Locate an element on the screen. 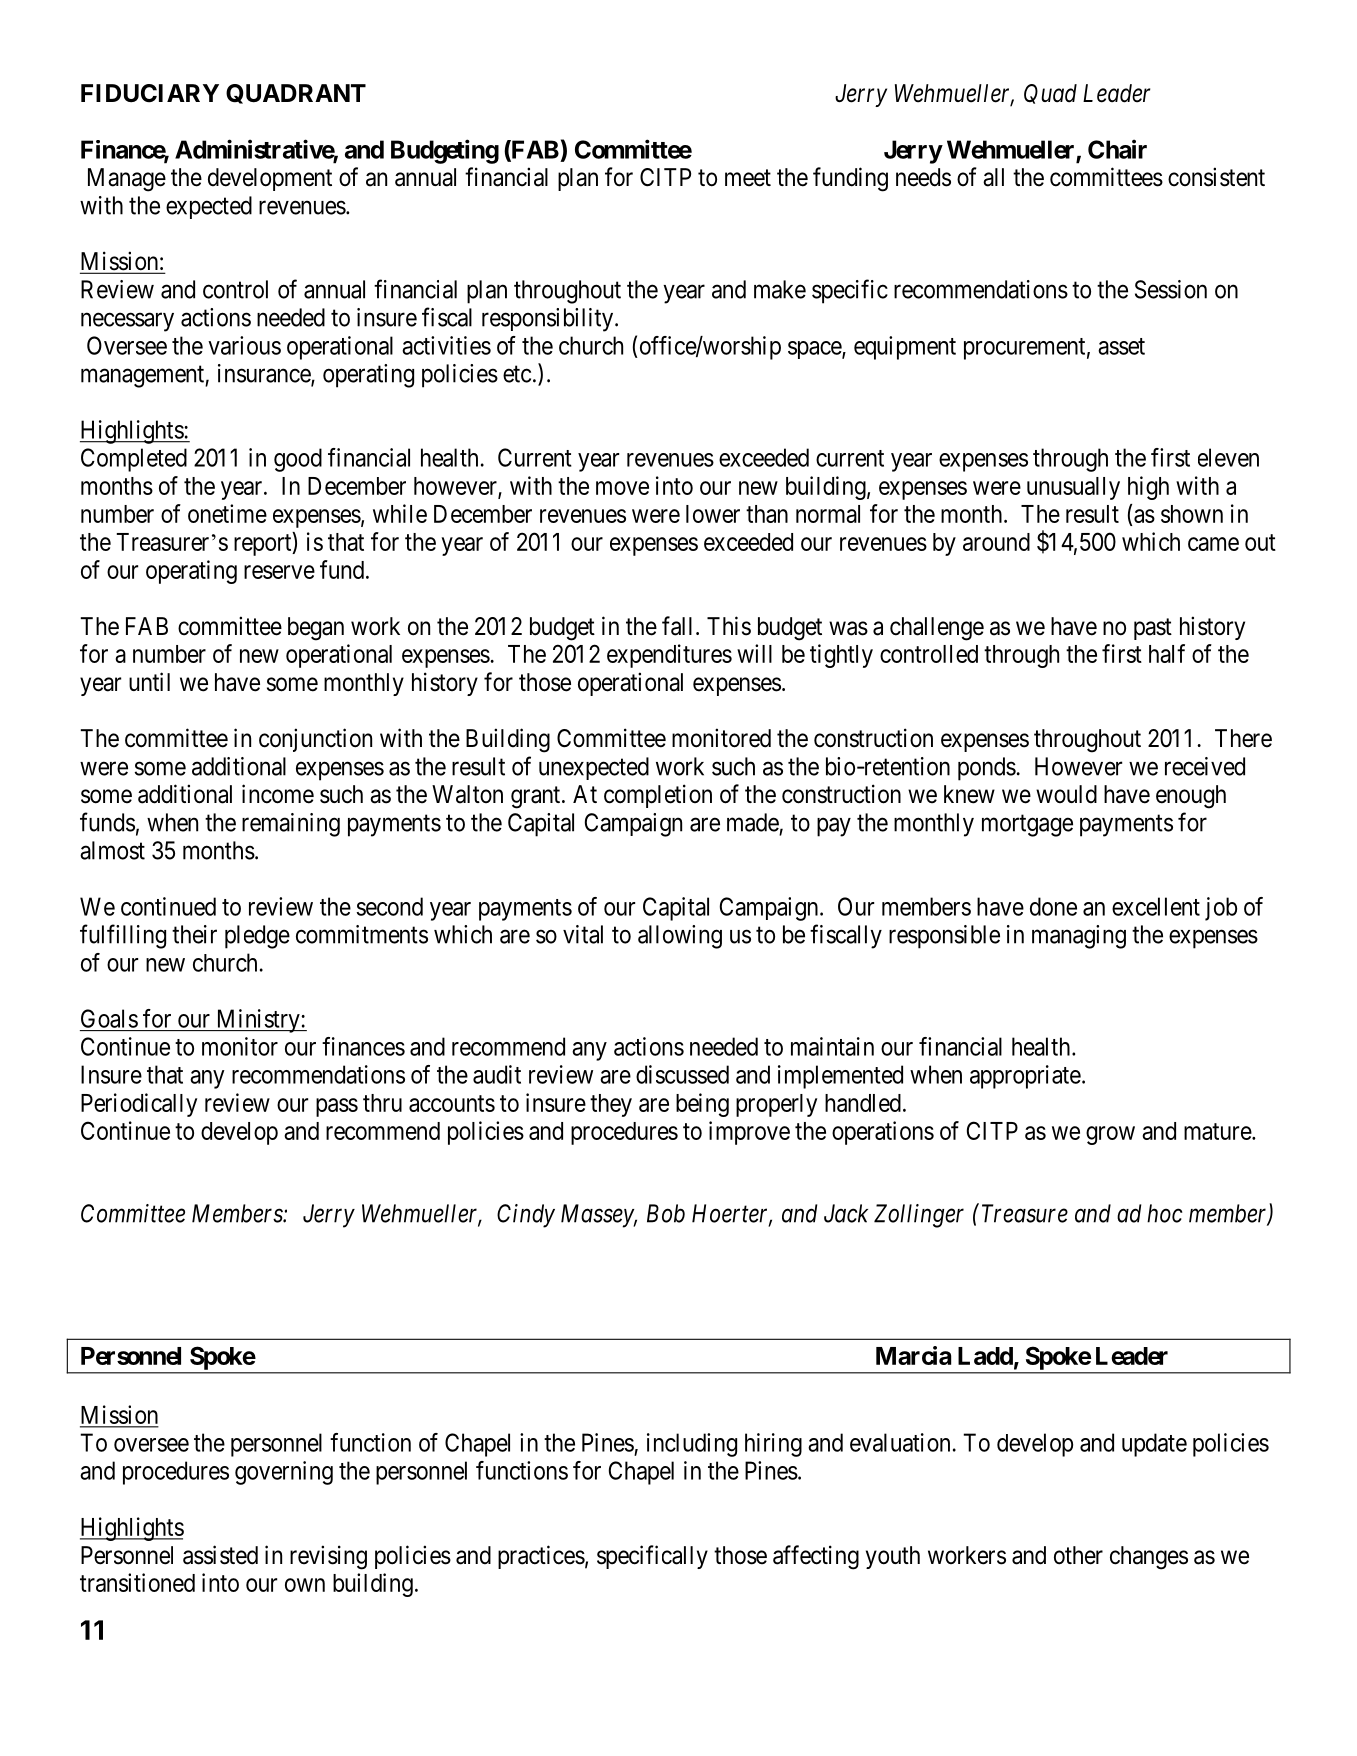 This screenshot has width=1357, height=1756. move is located at coordinates (622, 488).
